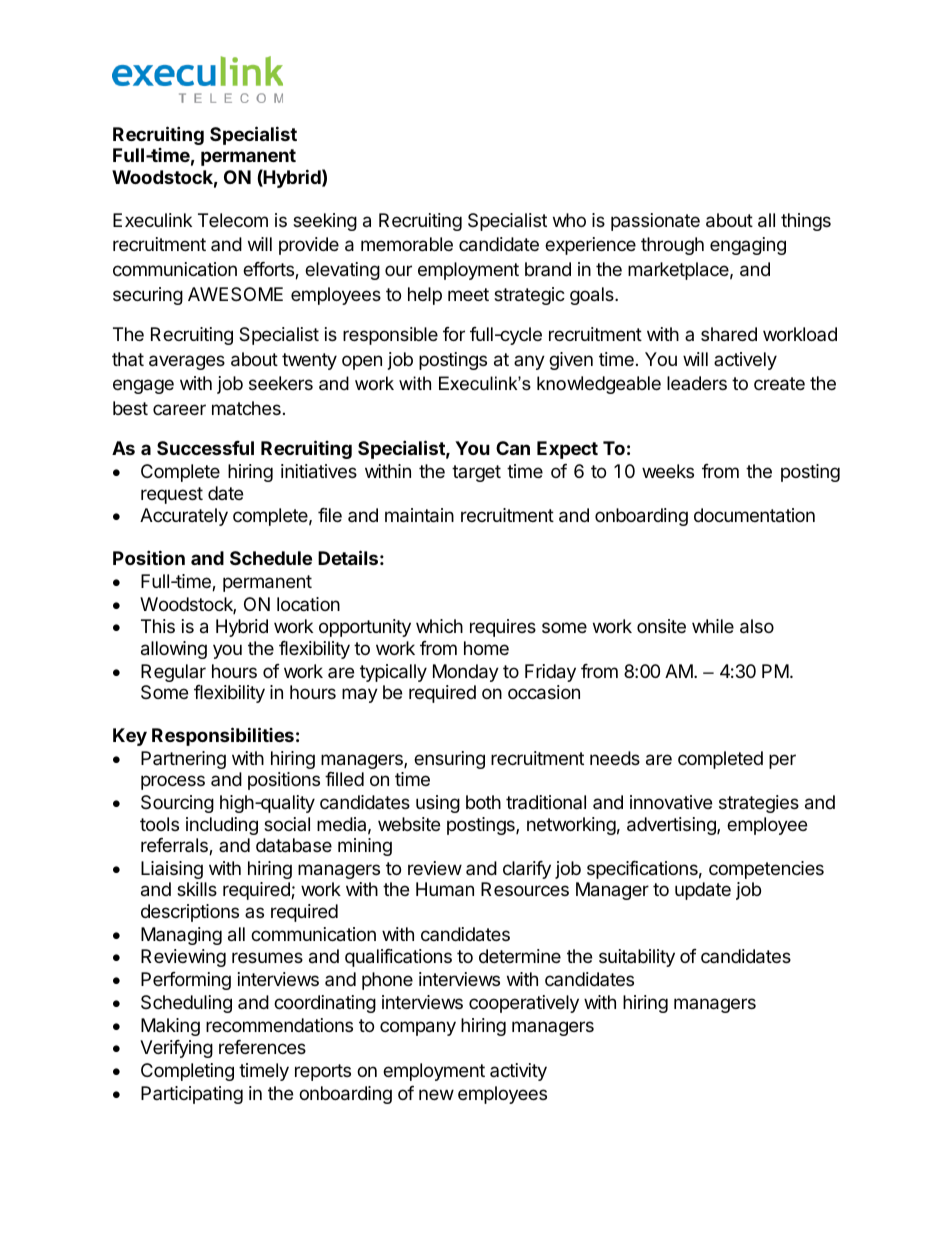 The height and width of the screenshot is (1233, 952). Describe the element at coordinates (445, 889) in the screenshot. I see `Human` at that location.
